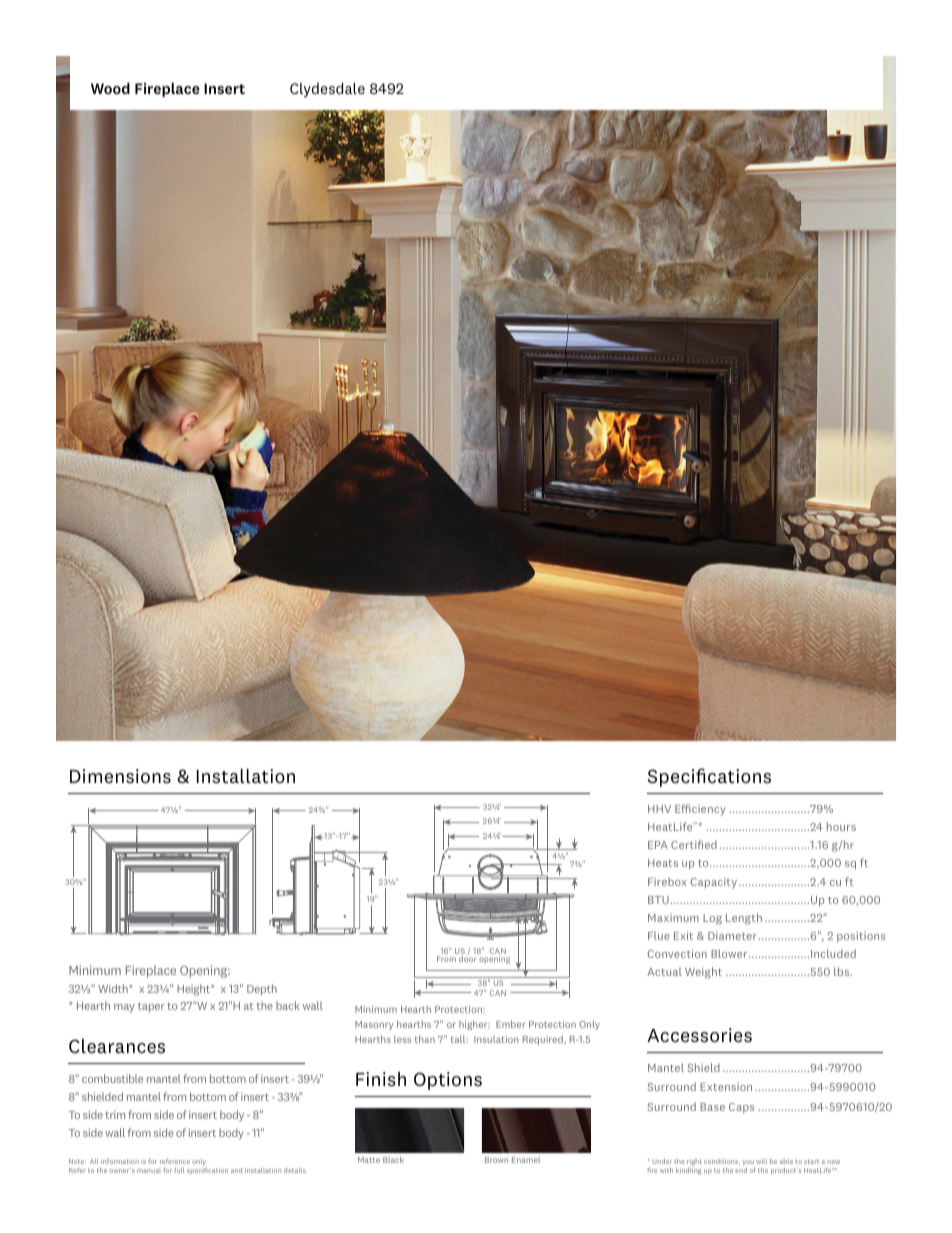  I want to click on Width, so click(114, 988).
